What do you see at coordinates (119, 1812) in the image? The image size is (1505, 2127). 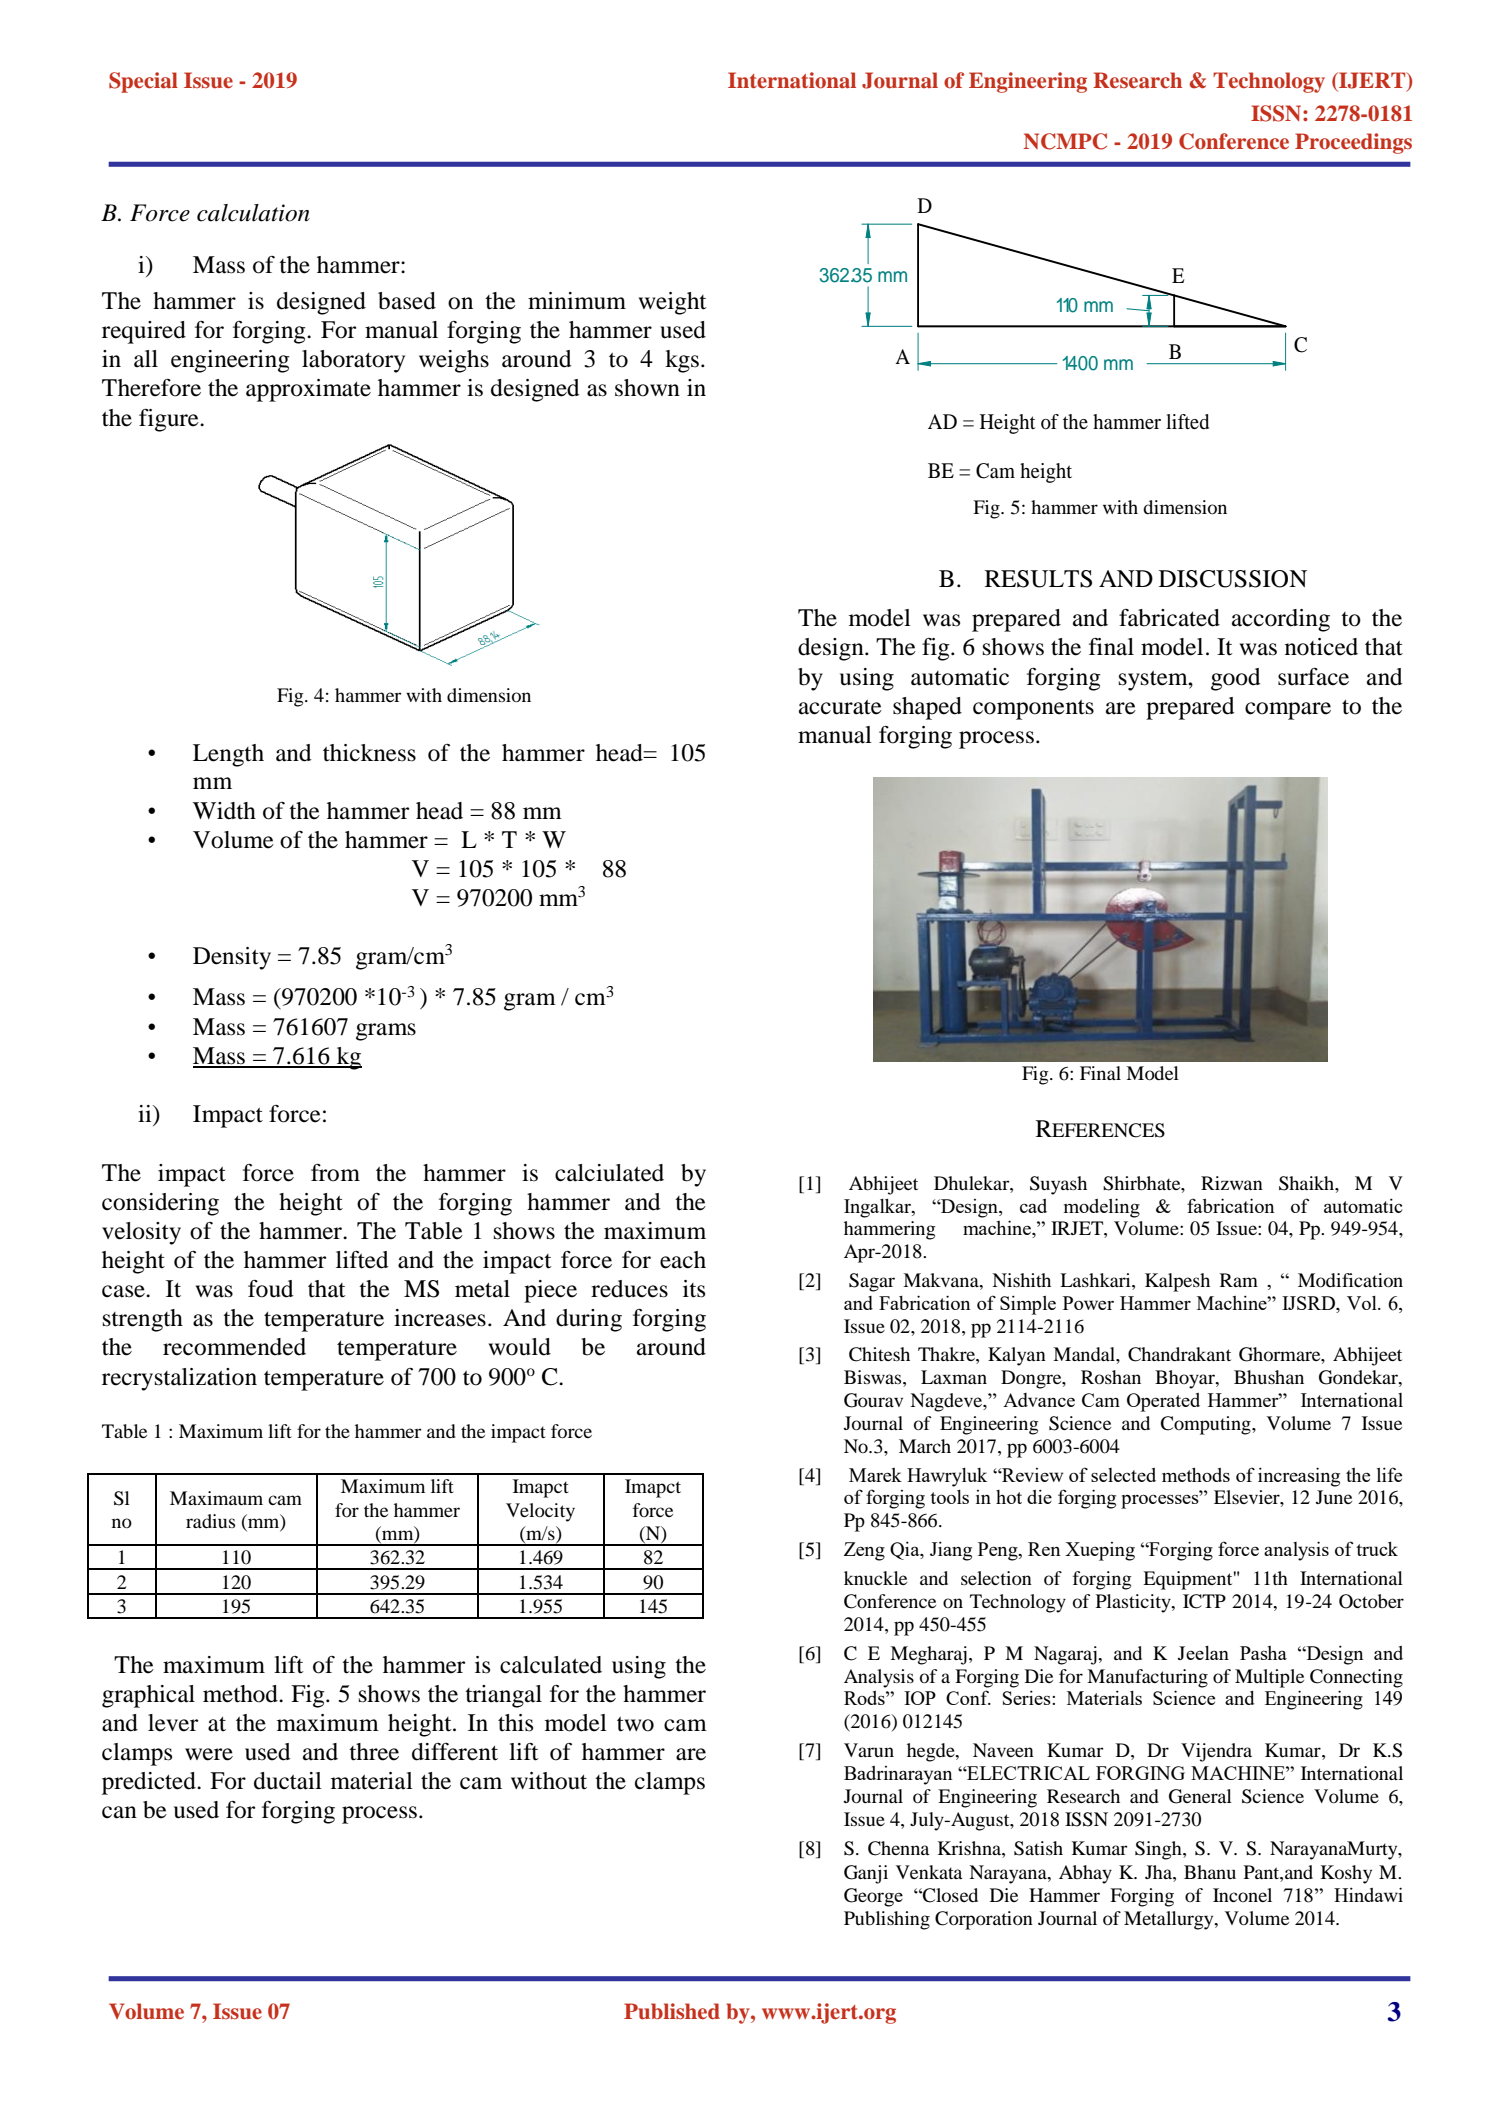 I see `can` at bounding box center [119, 1812].
